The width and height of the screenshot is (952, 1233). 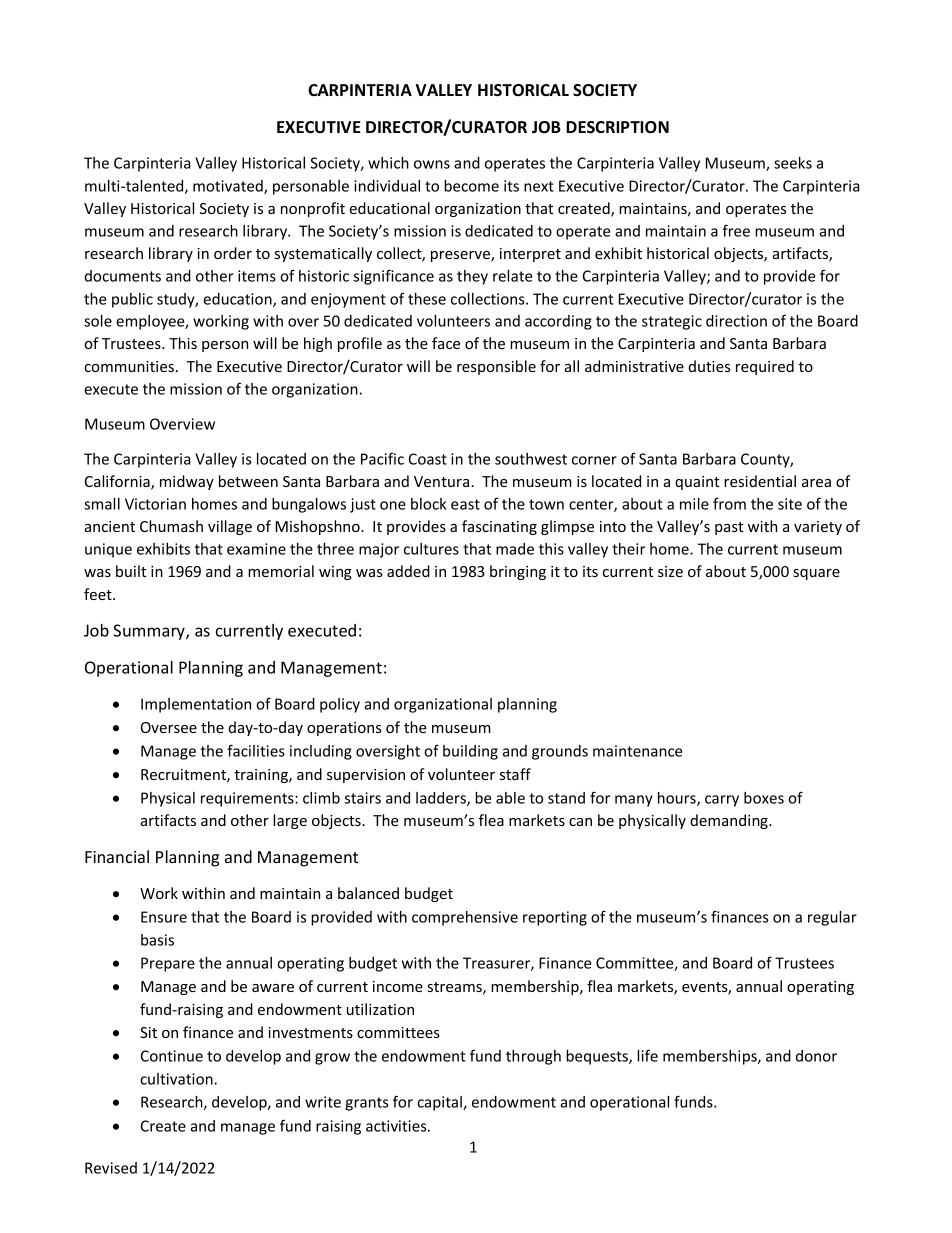 I want to click on square, so click(x=816, y=574).
